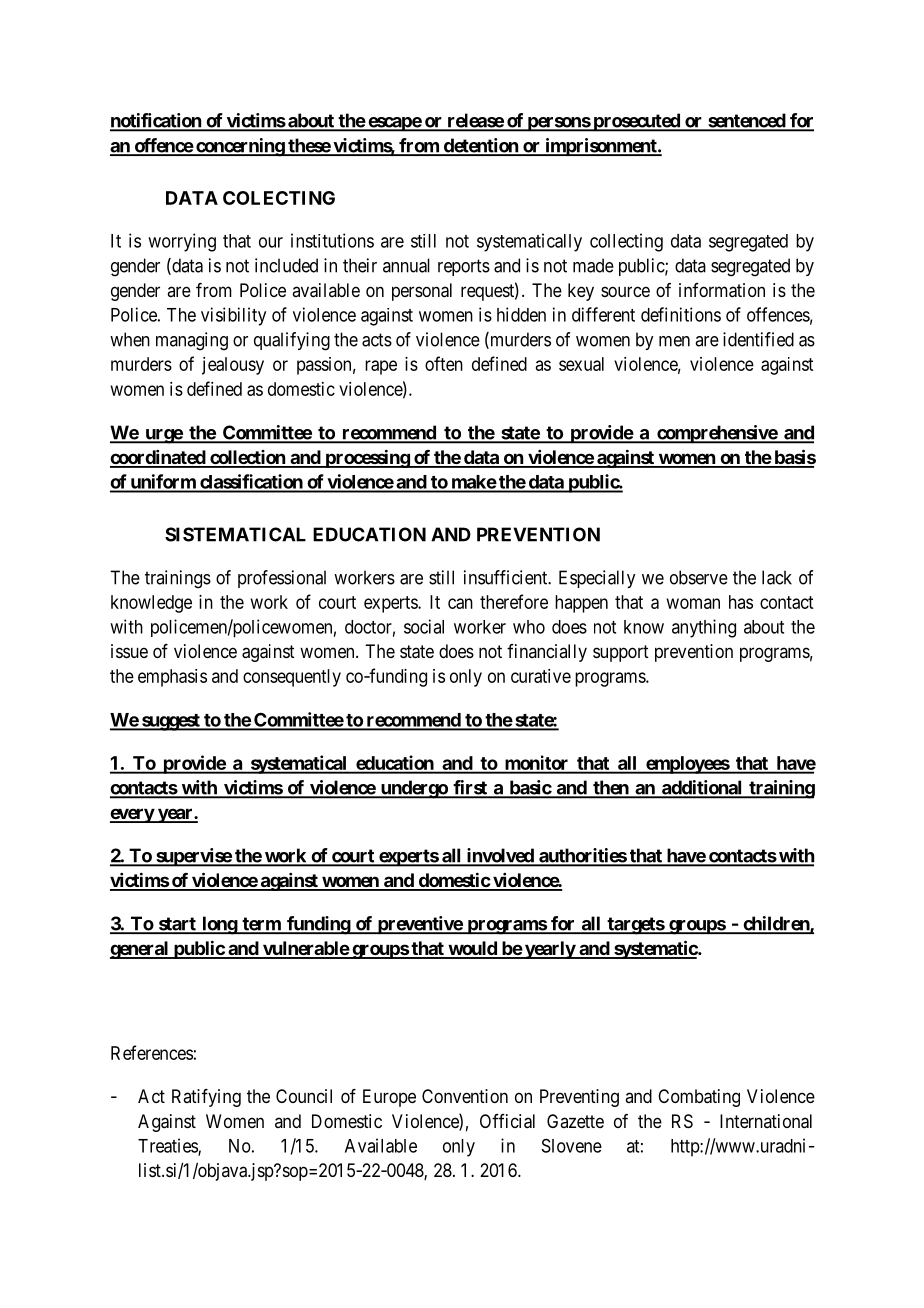  What do you see at coordinates (240, 147) in the screenshot?
I see `concerning` at bounding box center [240, 147].
